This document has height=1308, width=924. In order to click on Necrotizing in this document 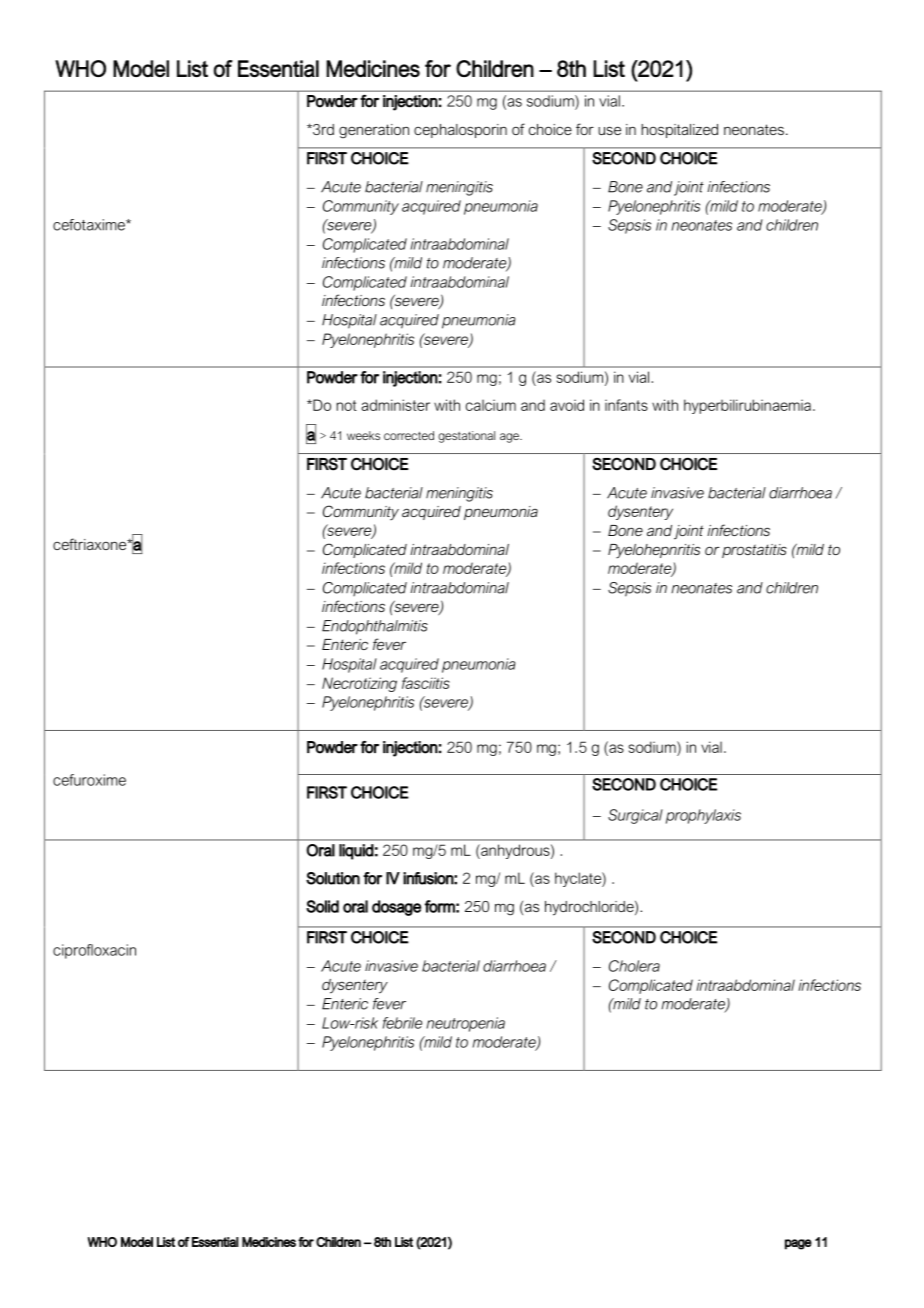, I will do `click(359, 684)`.
